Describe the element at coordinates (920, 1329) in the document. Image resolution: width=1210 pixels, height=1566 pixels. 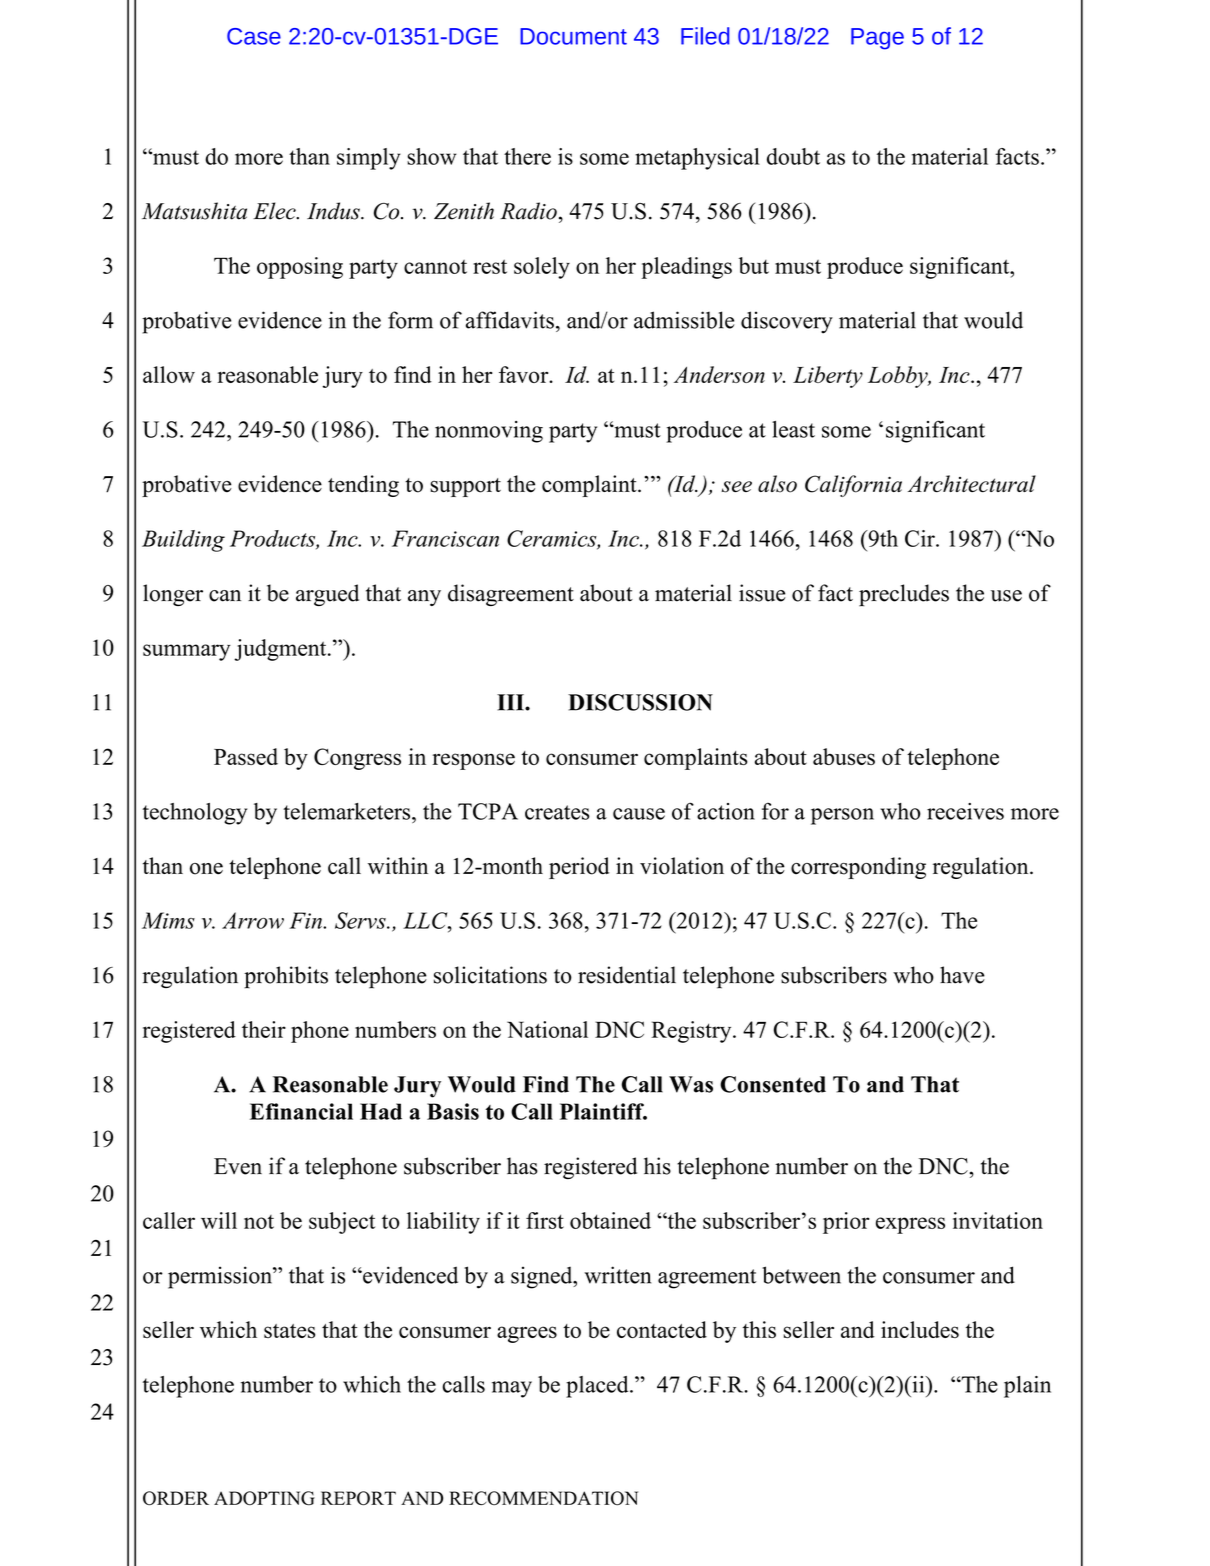
I see `includes` at that location.
